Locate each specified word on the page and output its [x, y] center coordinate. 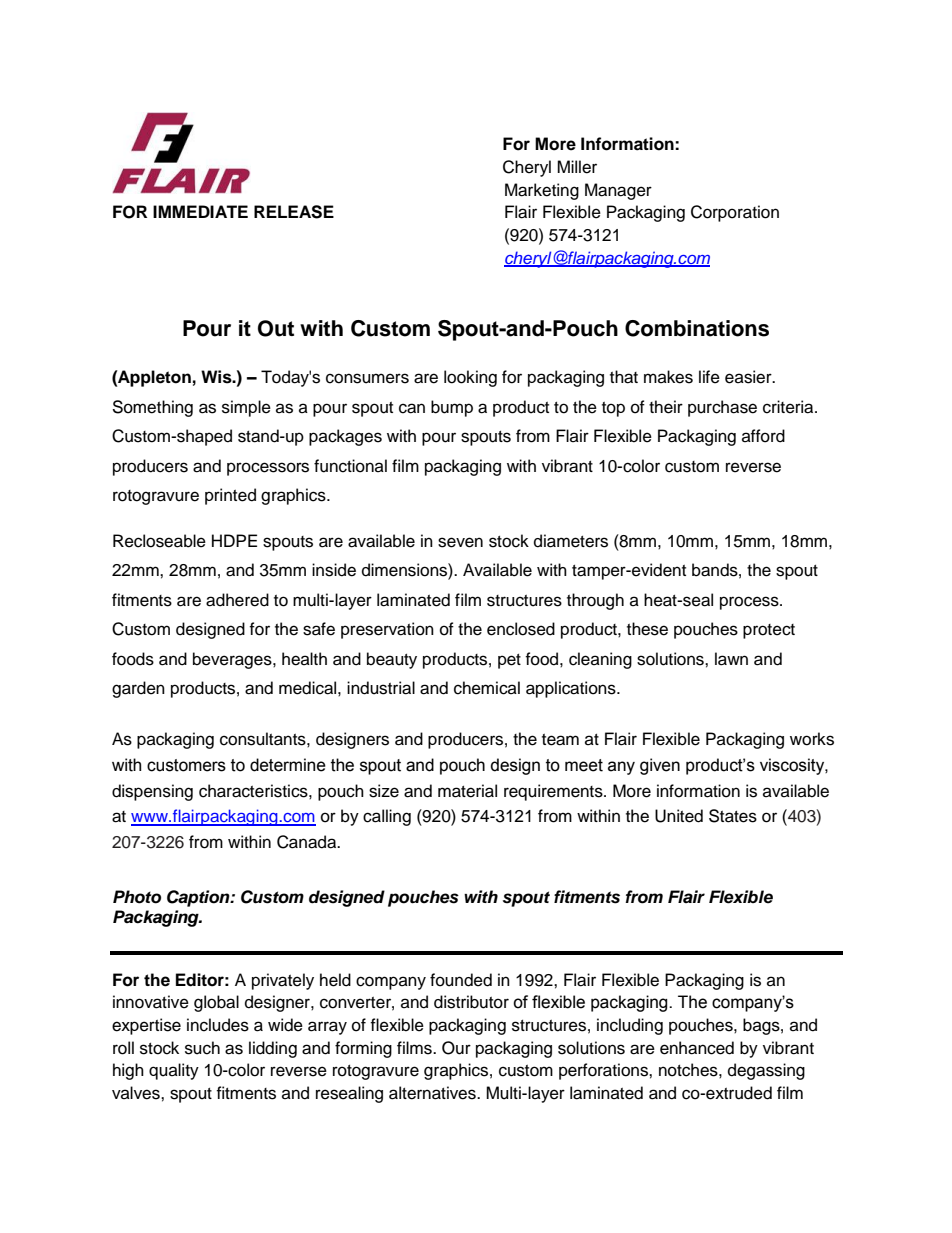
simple [246, 408]
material [467, 791]
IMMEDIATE [200, 211]
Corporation [735, 213]
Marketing [542, 191]
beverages [233, 660]
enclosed [521, 629]
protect [769, 631]
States [733, 816]
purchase [722, 408]
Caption [199, 898]
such [202, 1048]
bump [452, 408]
